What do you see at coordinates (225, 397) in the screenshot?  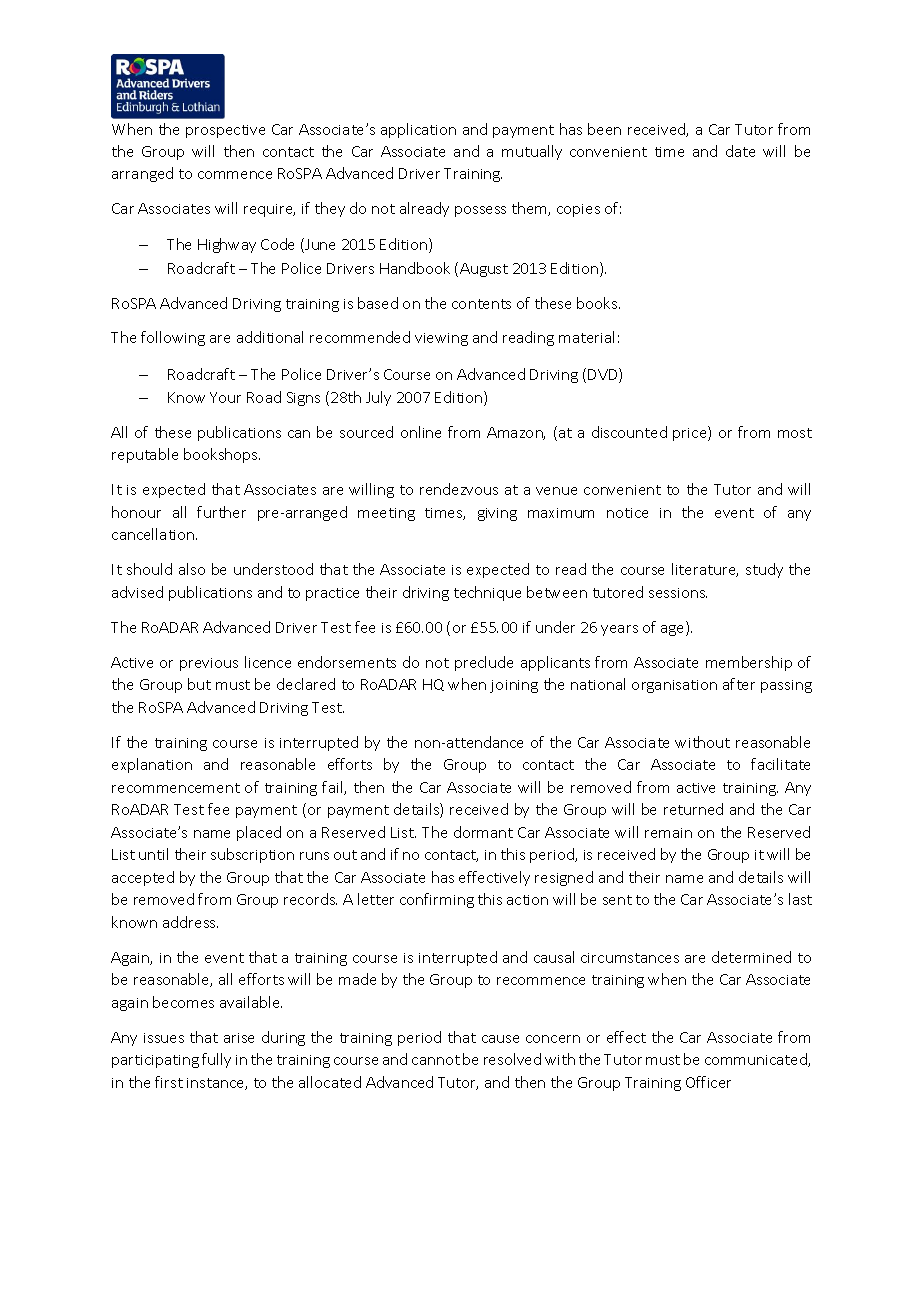 I see `Your` at bounding box center [225, 397].
